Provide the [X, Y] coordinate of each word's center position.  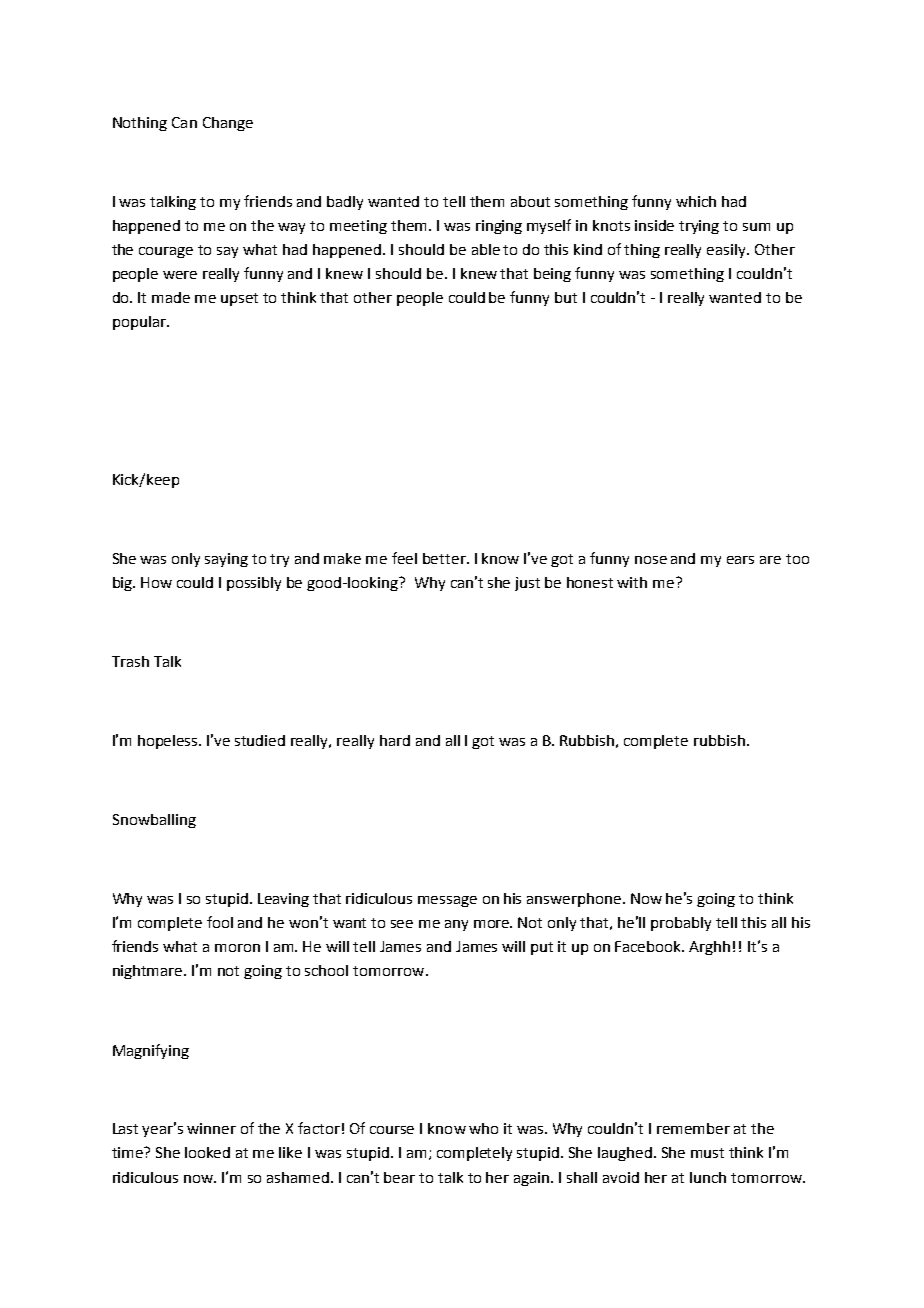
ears [740, 560]
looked [207, 1152]
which [696, 201]
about [530, 201]
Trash [130, 661]
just [527, 584]
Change [228, 124]
